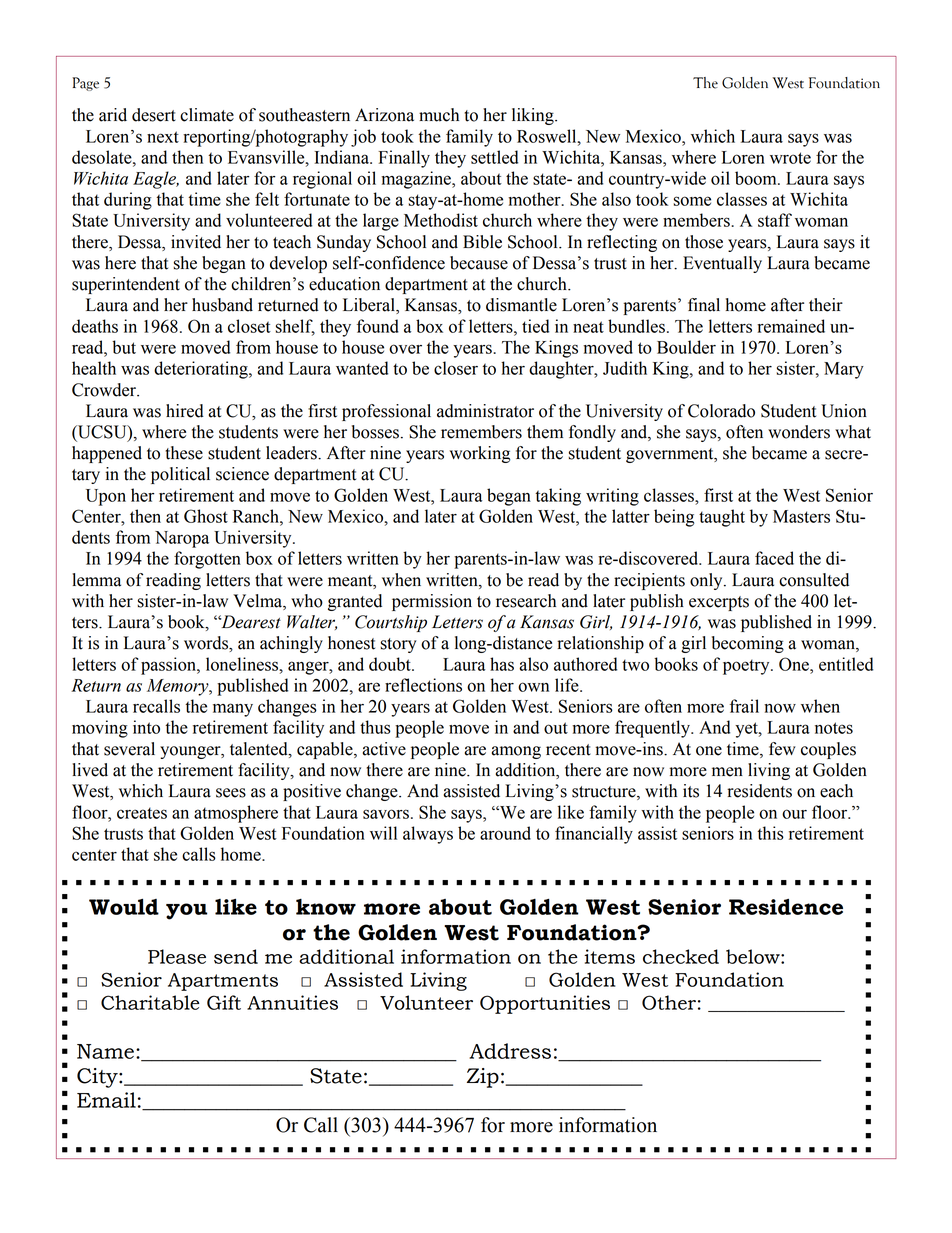  Describe the element at coordinates (185, 411) in the page. I see `hired` at that location.
